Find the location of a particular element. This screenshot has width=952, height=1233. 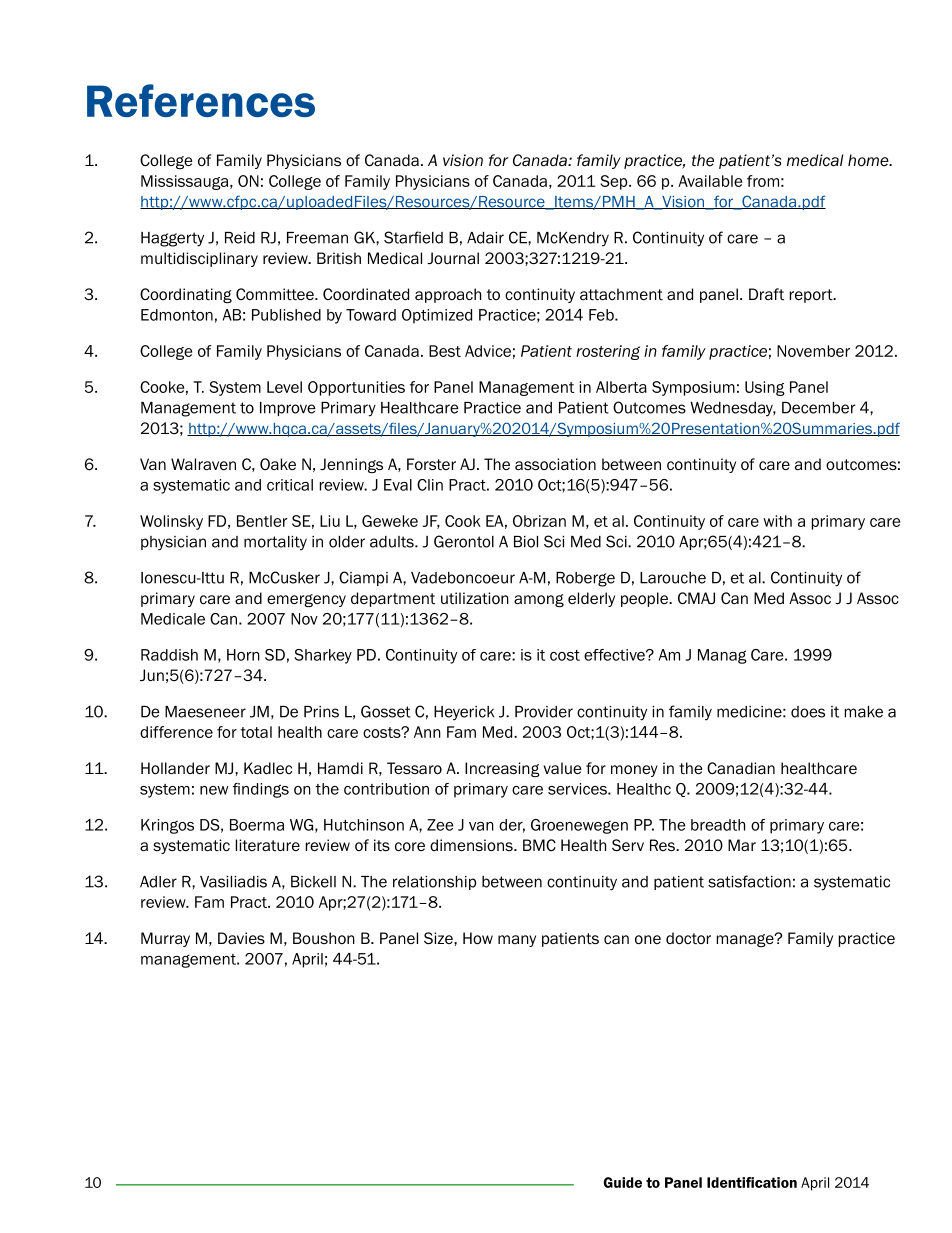

satisfaction is located at coordinates (749, 881).
